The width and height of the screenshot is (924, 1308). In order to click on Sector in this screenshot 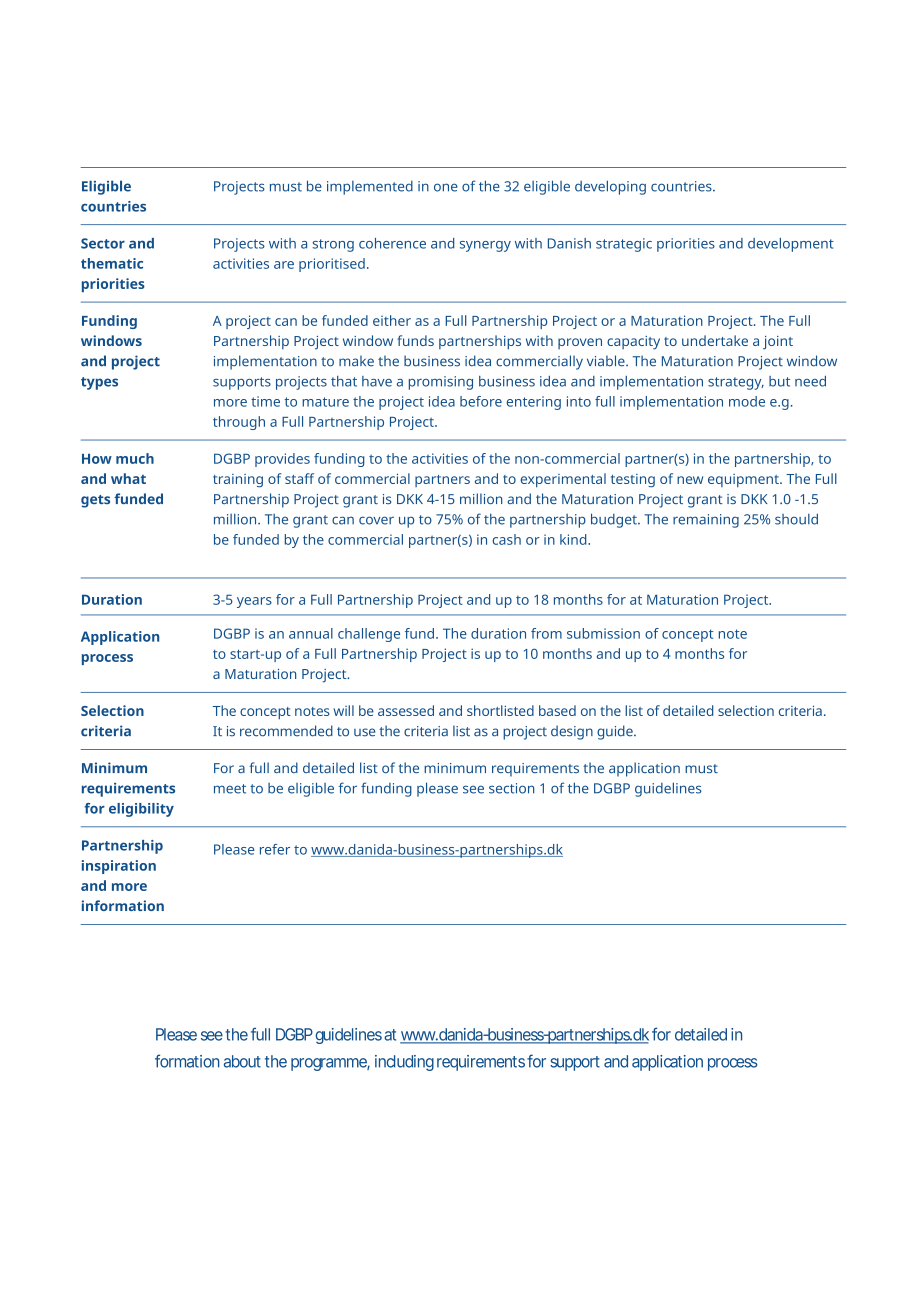, I will do `click(103, 243)`.
